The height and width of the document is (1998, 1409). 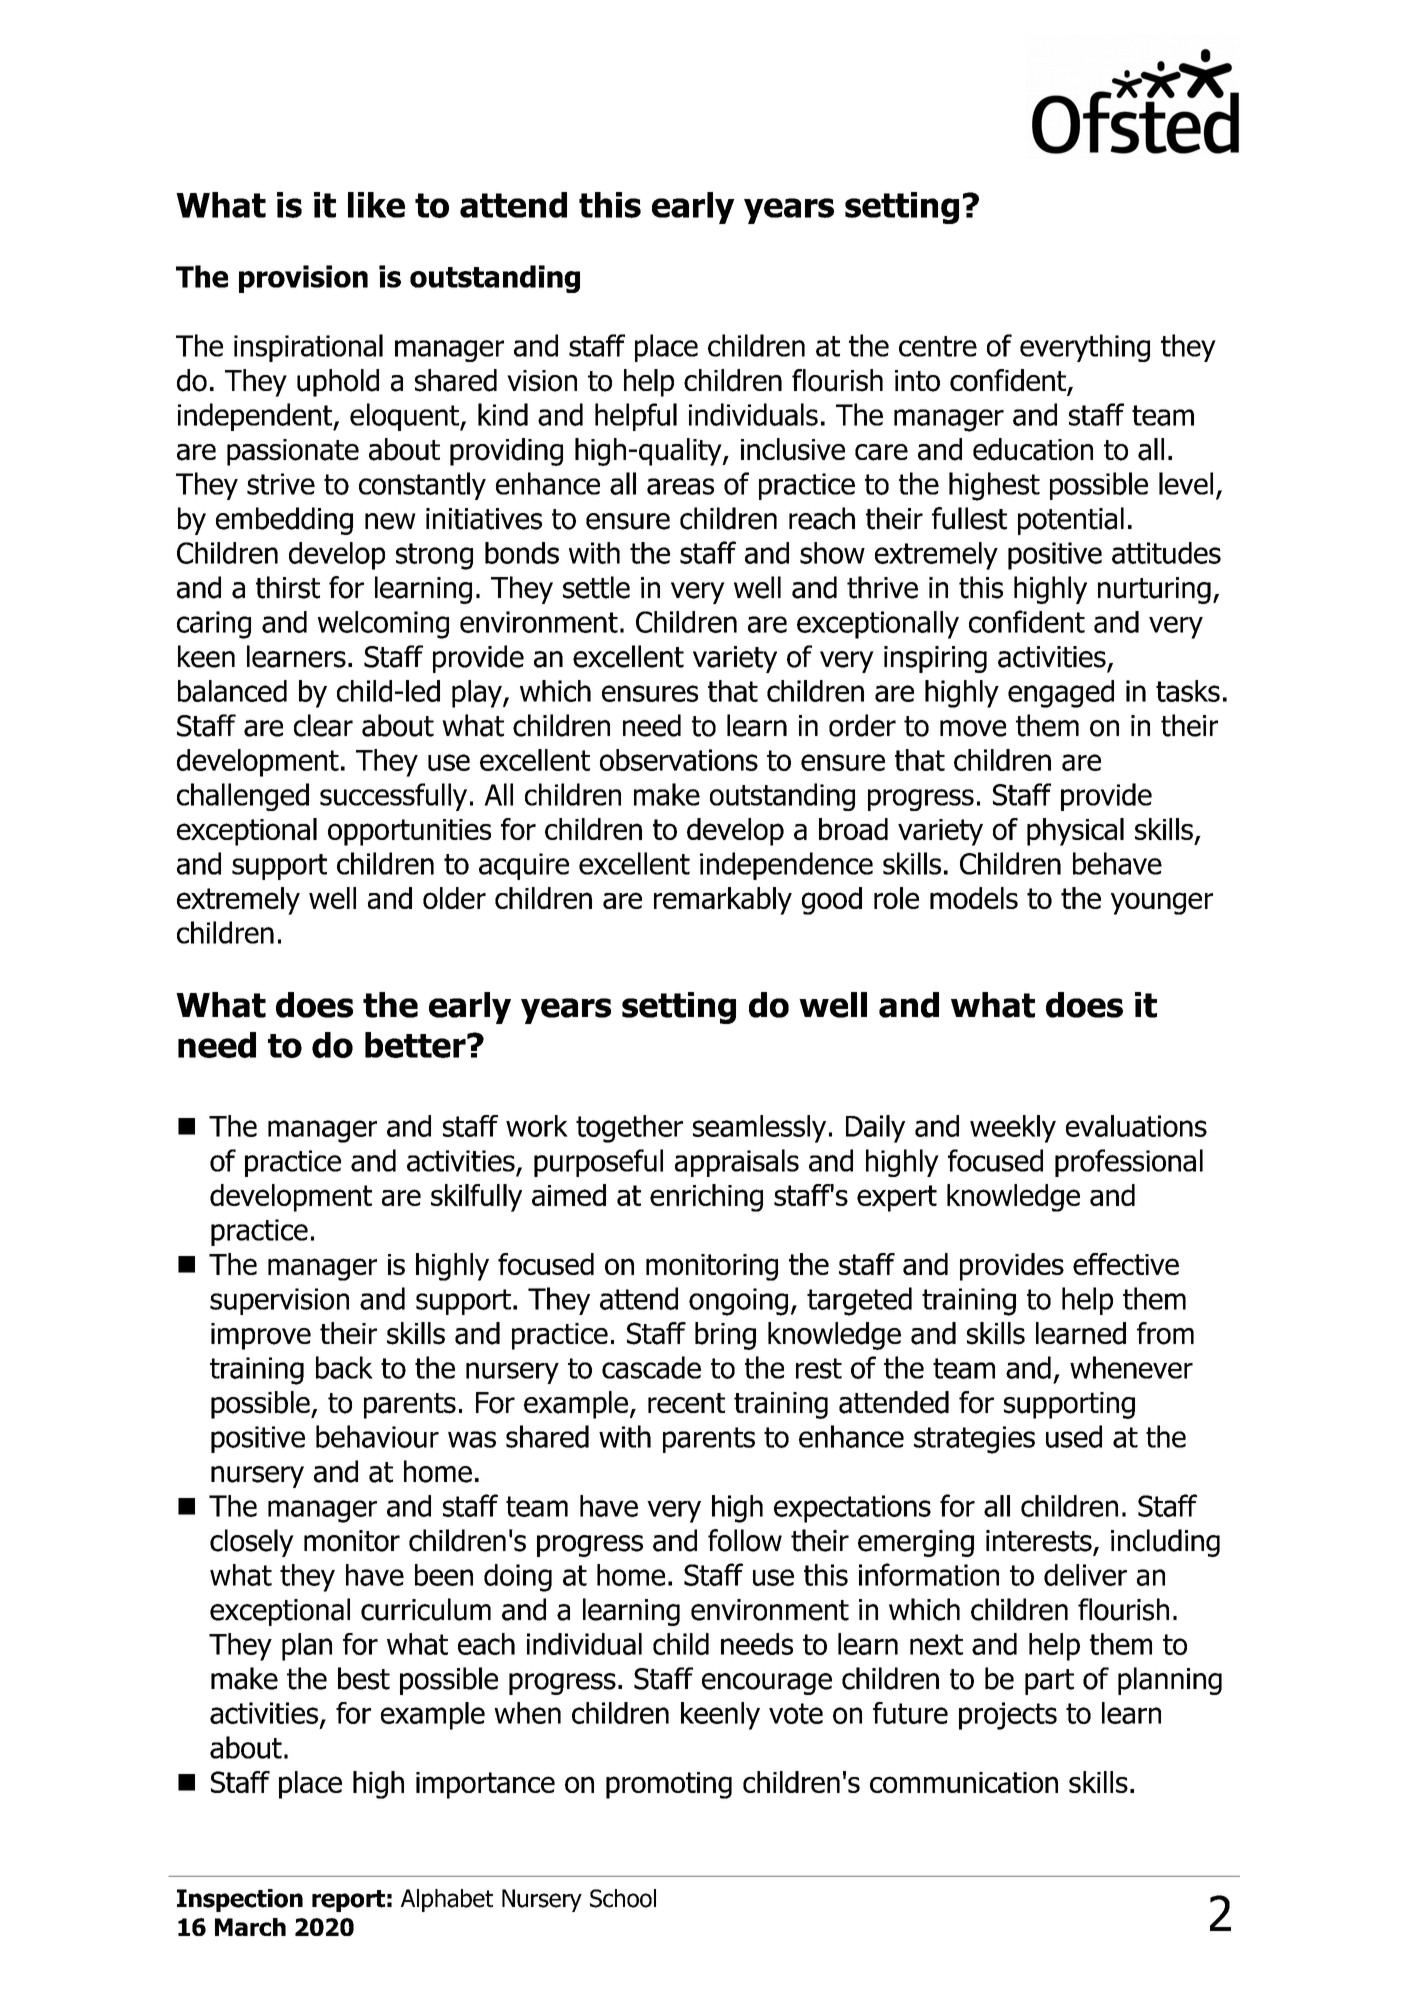 What do you see at coordinates (377, 1436) in the document?
I see `behaviour` at bounding box center [377, 1436].
